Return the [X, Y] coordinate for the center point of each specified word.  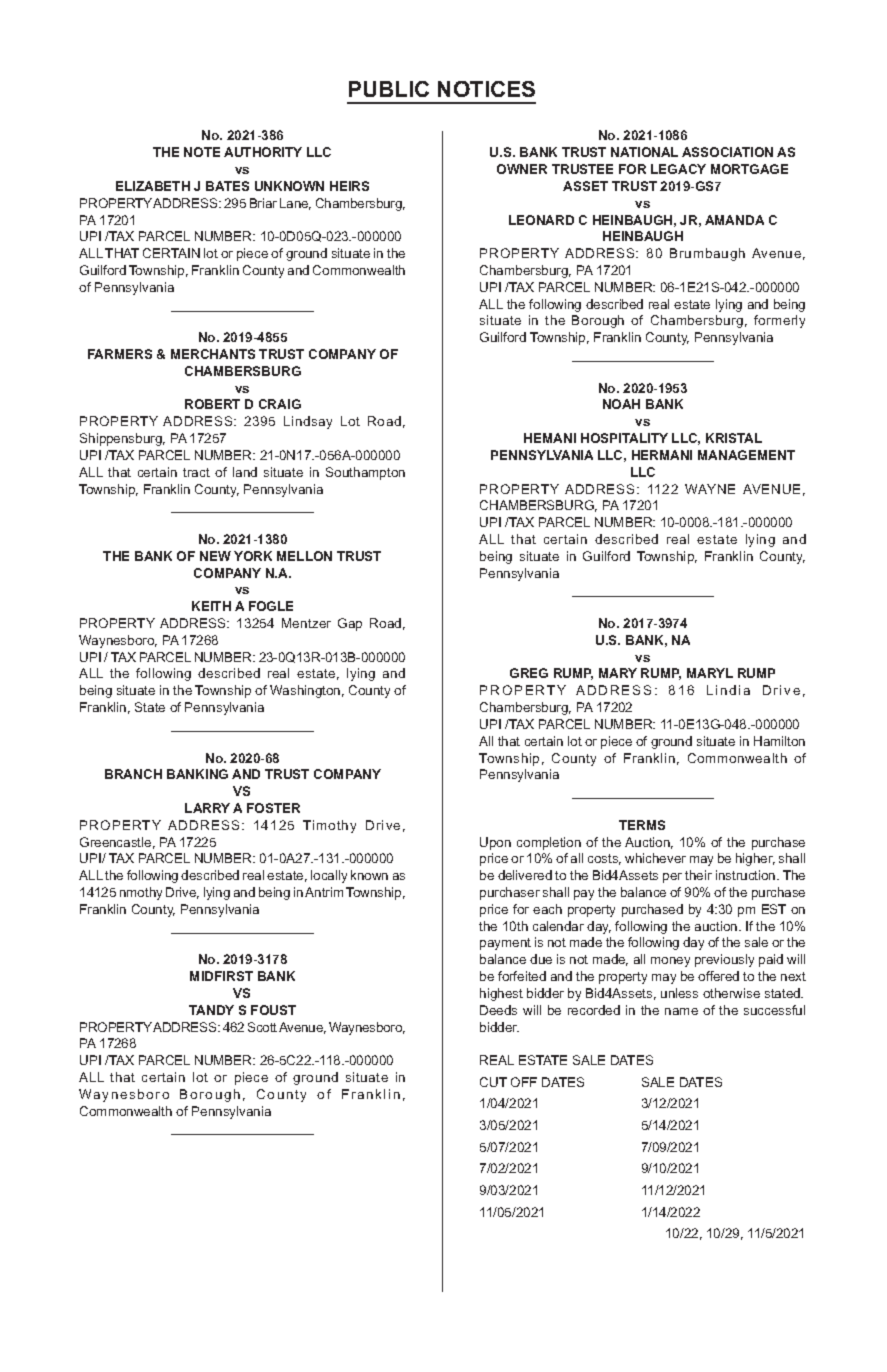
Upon [495, 843]
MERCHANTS [213, 354]
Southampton [365, 473]
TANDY [211, 1010]
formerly [779, 321]
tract [196, 472]
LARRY [207, 808]
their [698, 875]
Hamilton [779, 741]
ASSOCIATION [727, 152]
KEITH [211, 606]
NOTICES [486, 89]
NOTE [202, 152]
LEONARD [541, 220]
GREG [529, 673]
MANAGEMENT [746, 455]
